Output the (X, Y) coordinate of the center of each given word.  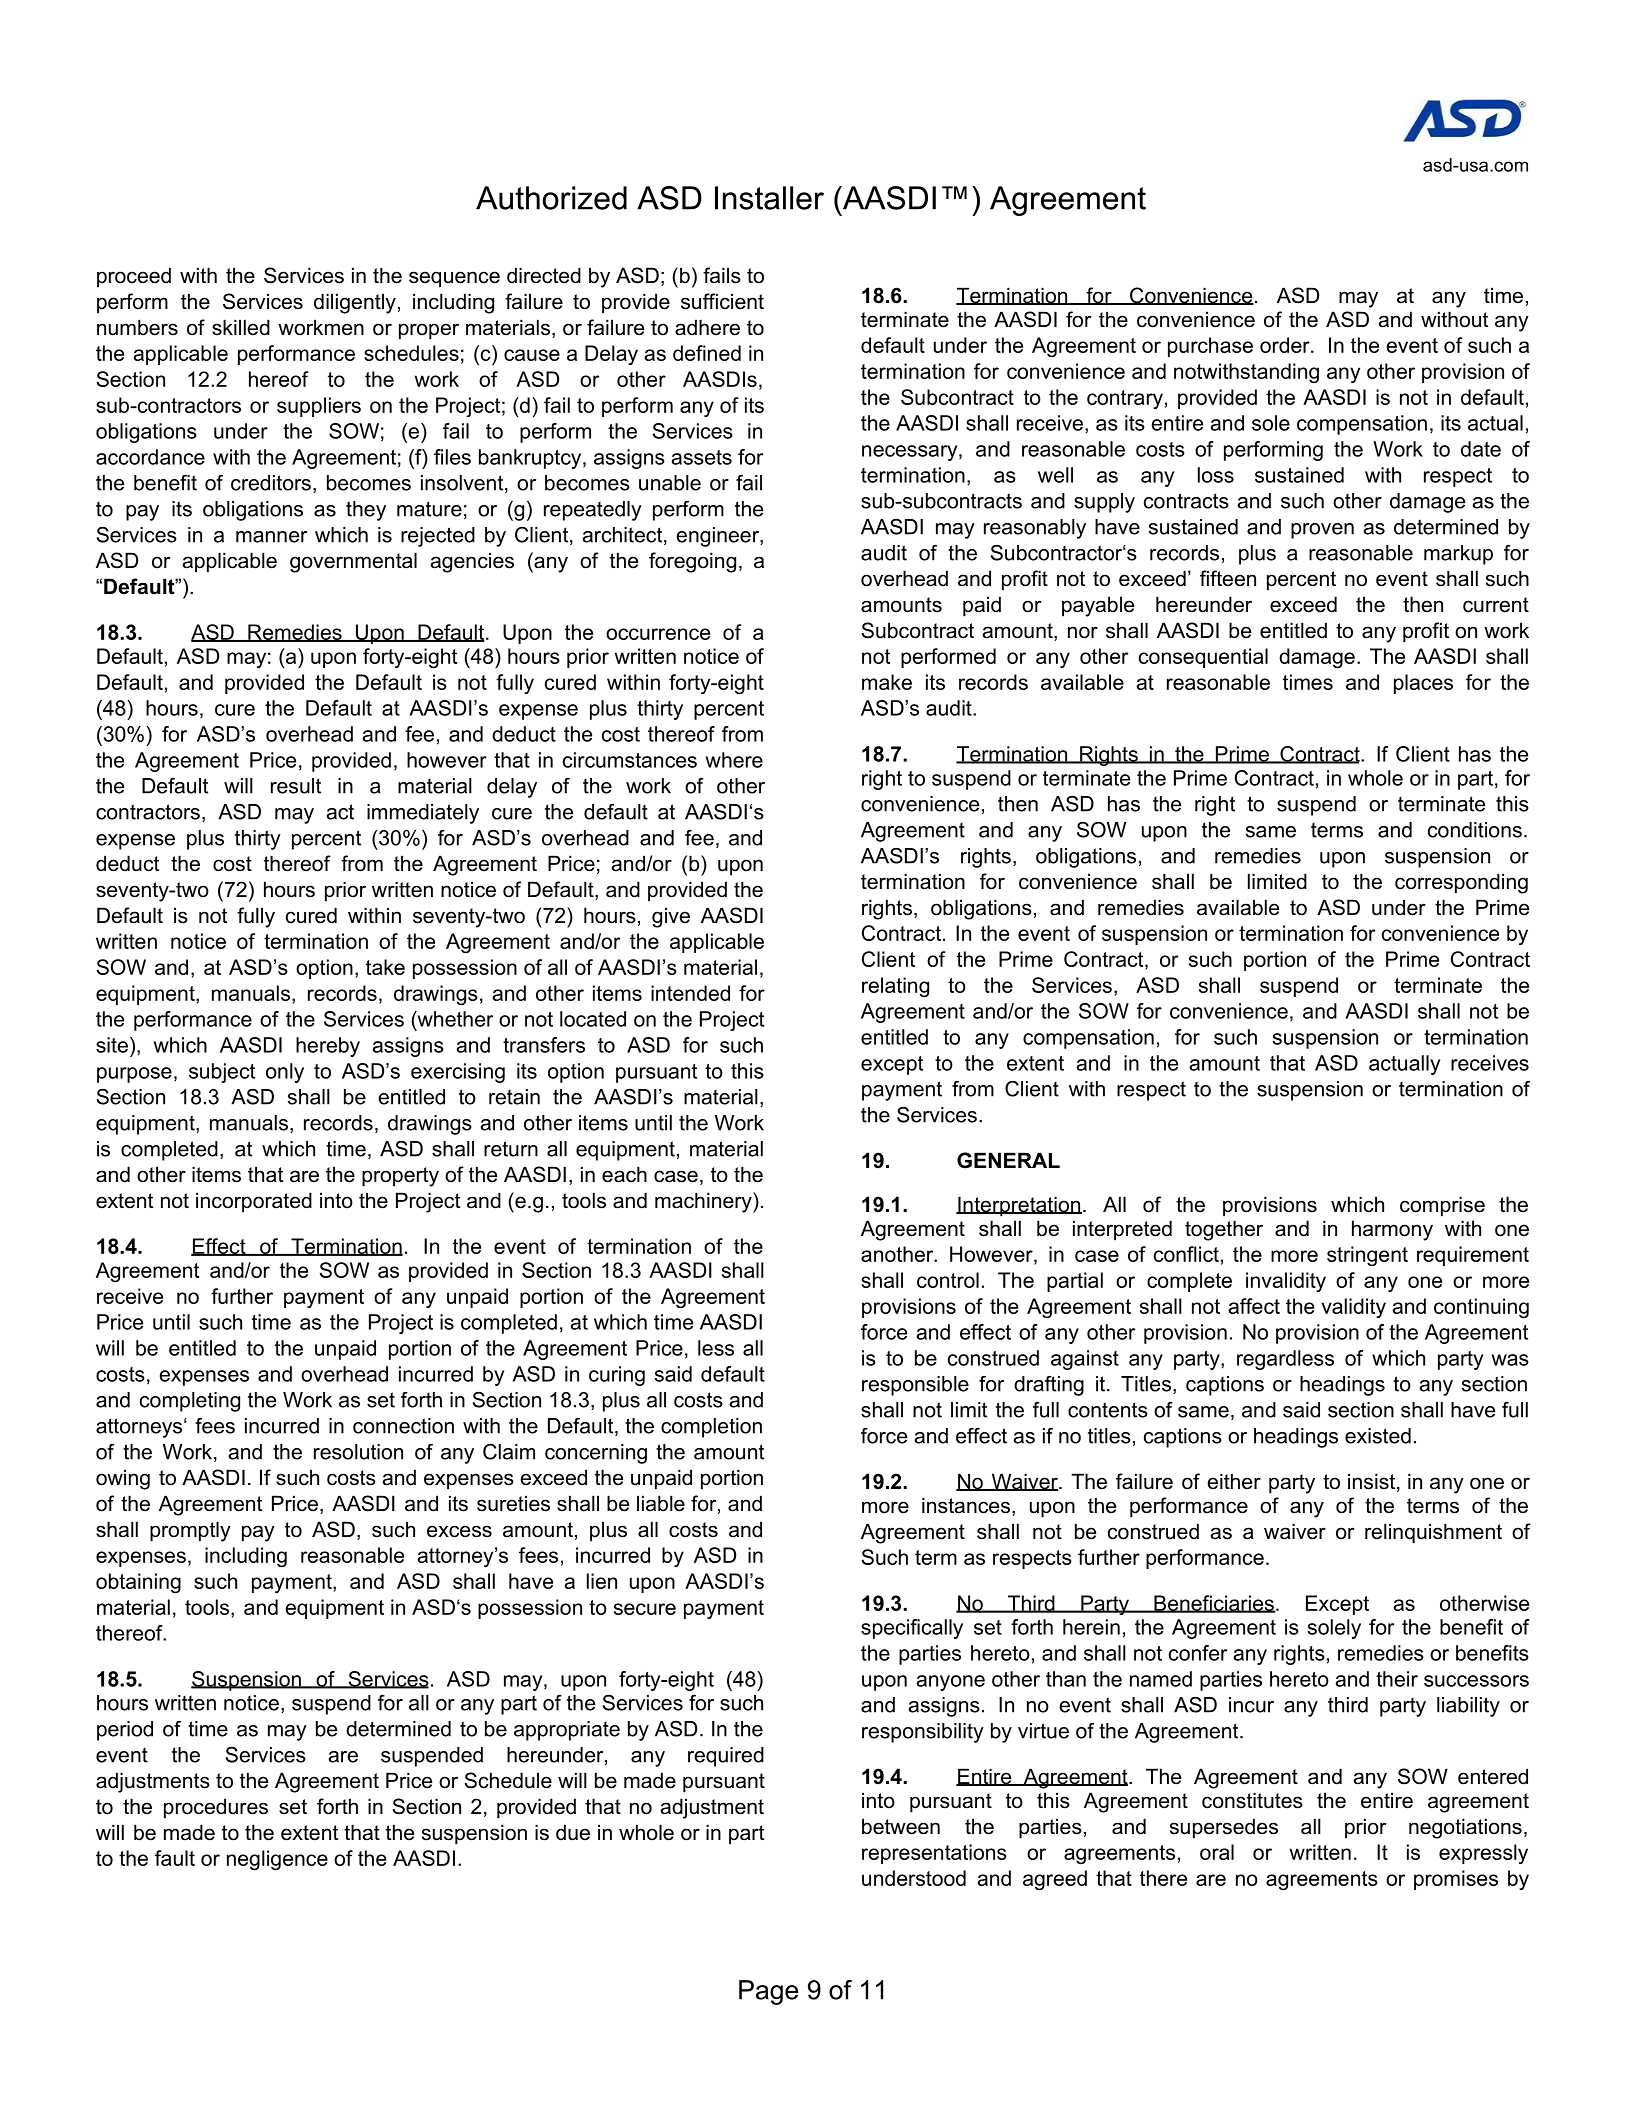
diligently (355, 303)
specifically (912, 1629)
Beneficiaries (1214, 1604)
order (1286, 345)
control (948, 1280)
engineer (718, 537)
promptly (190, 1531)
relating (895, 987)
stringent (1367, 1256)
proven (1322, 531)
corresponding (1461, 883)
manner (271, 537)
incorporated (254, 1202)
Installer (769, 198)
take (385, 967)
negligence (277, 1860)
